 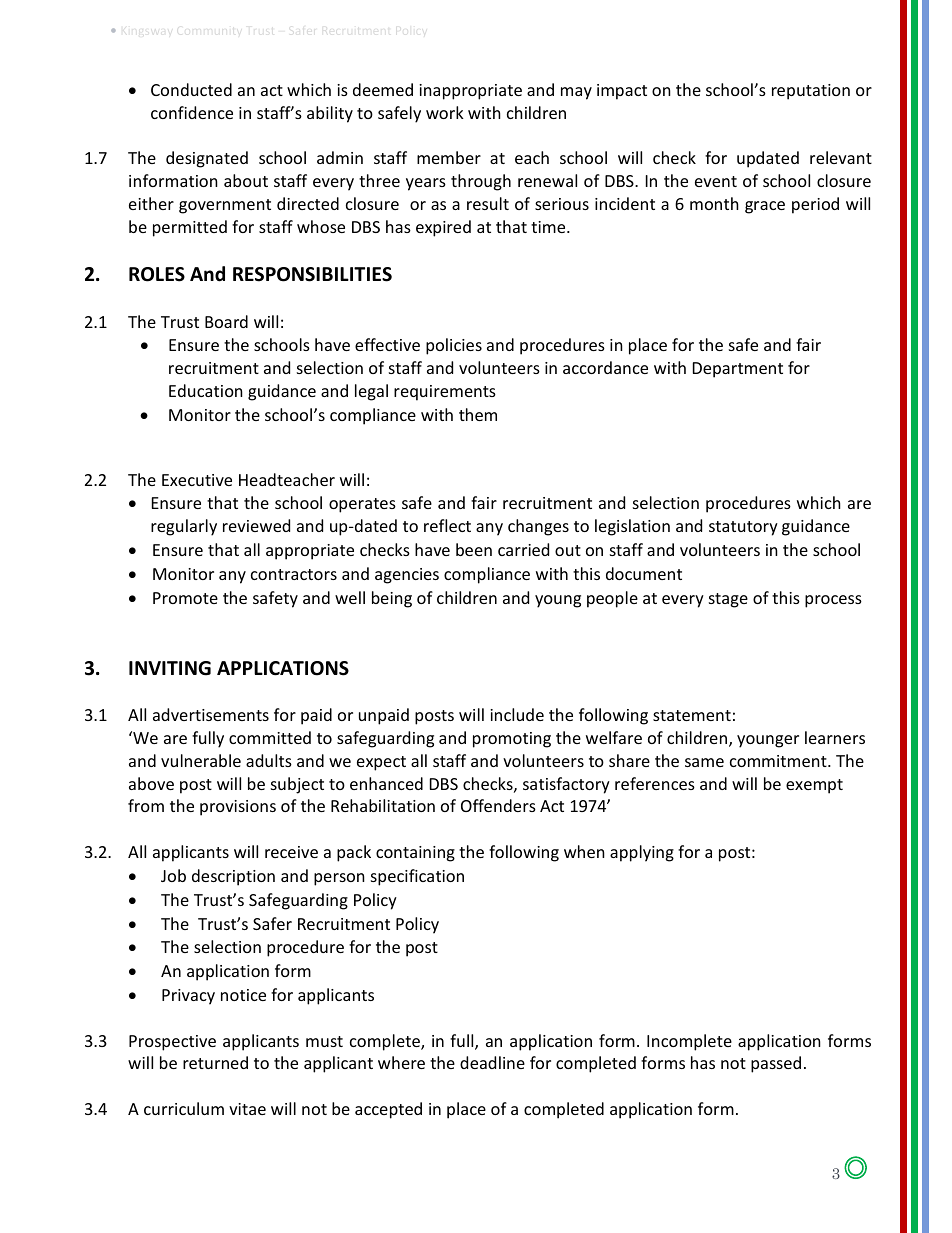 I want to click on promoting, so click(x=512, y=740).
